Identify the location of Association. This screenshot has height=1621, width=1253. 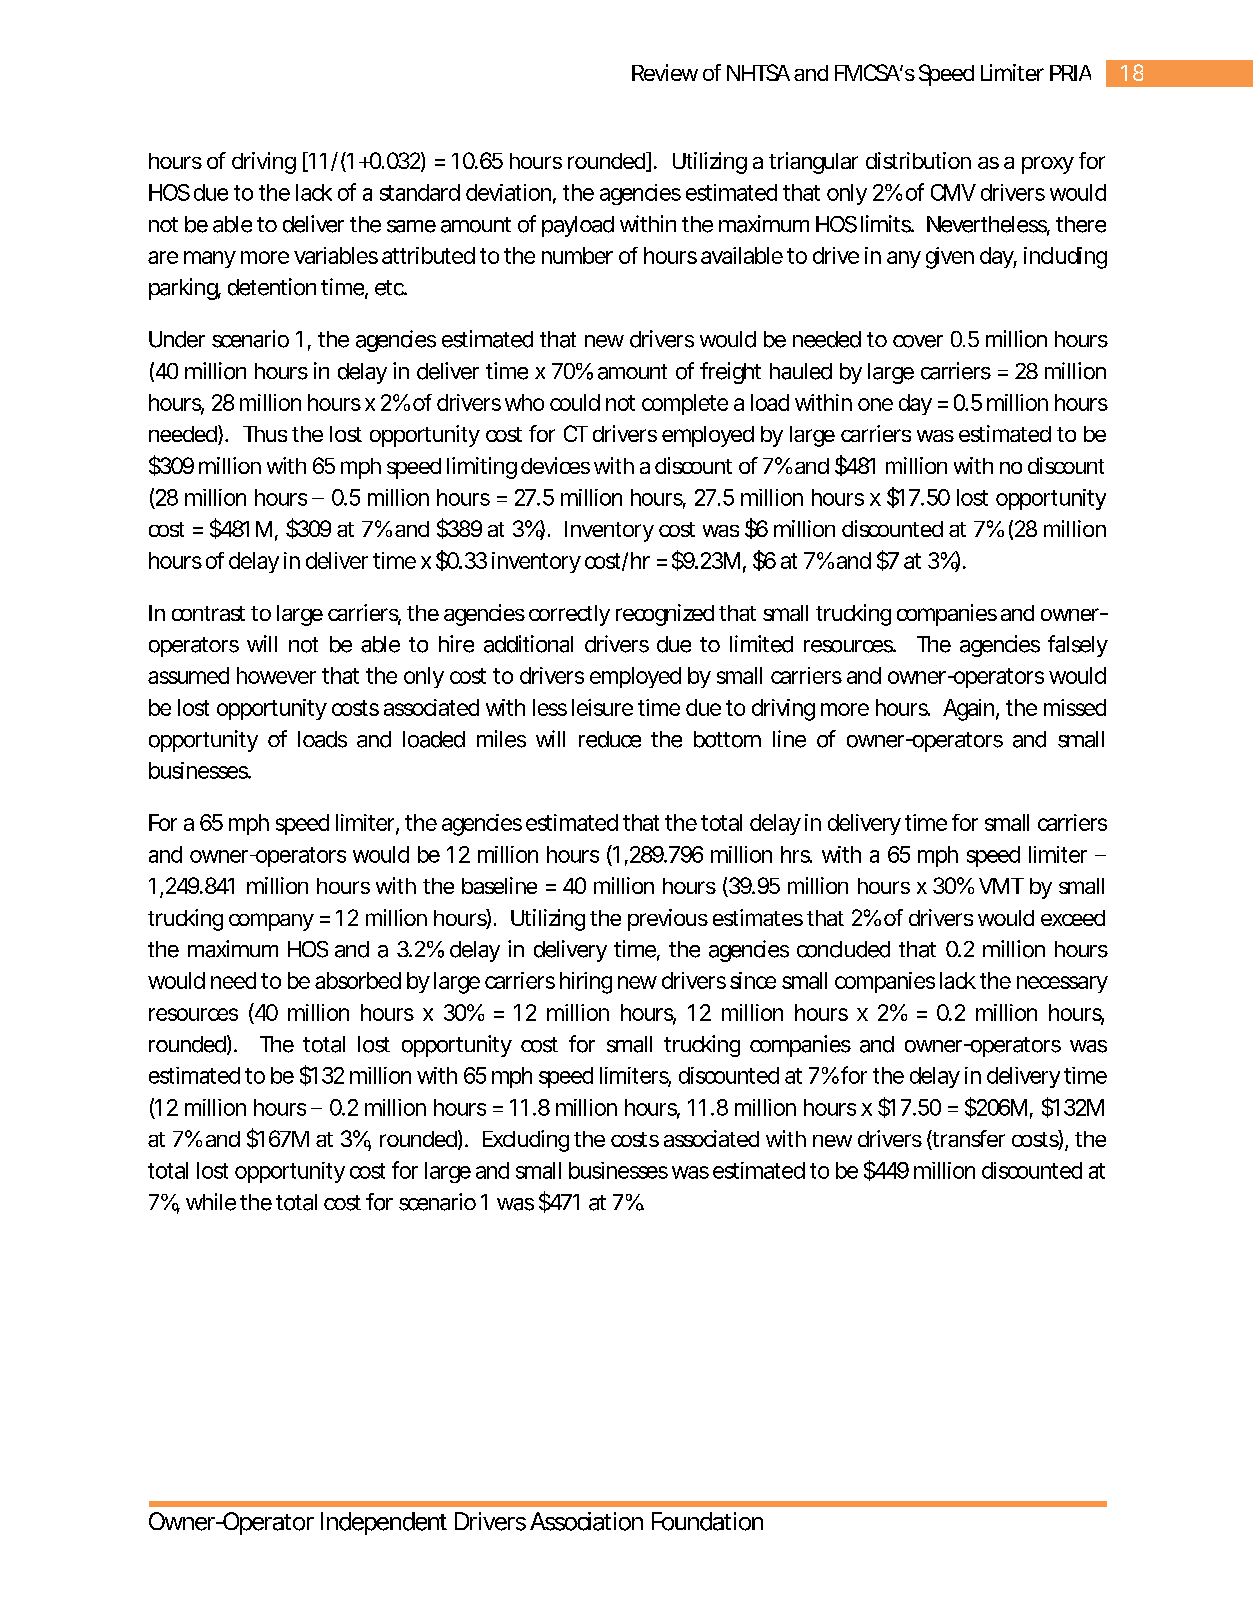
(586, 1521).
